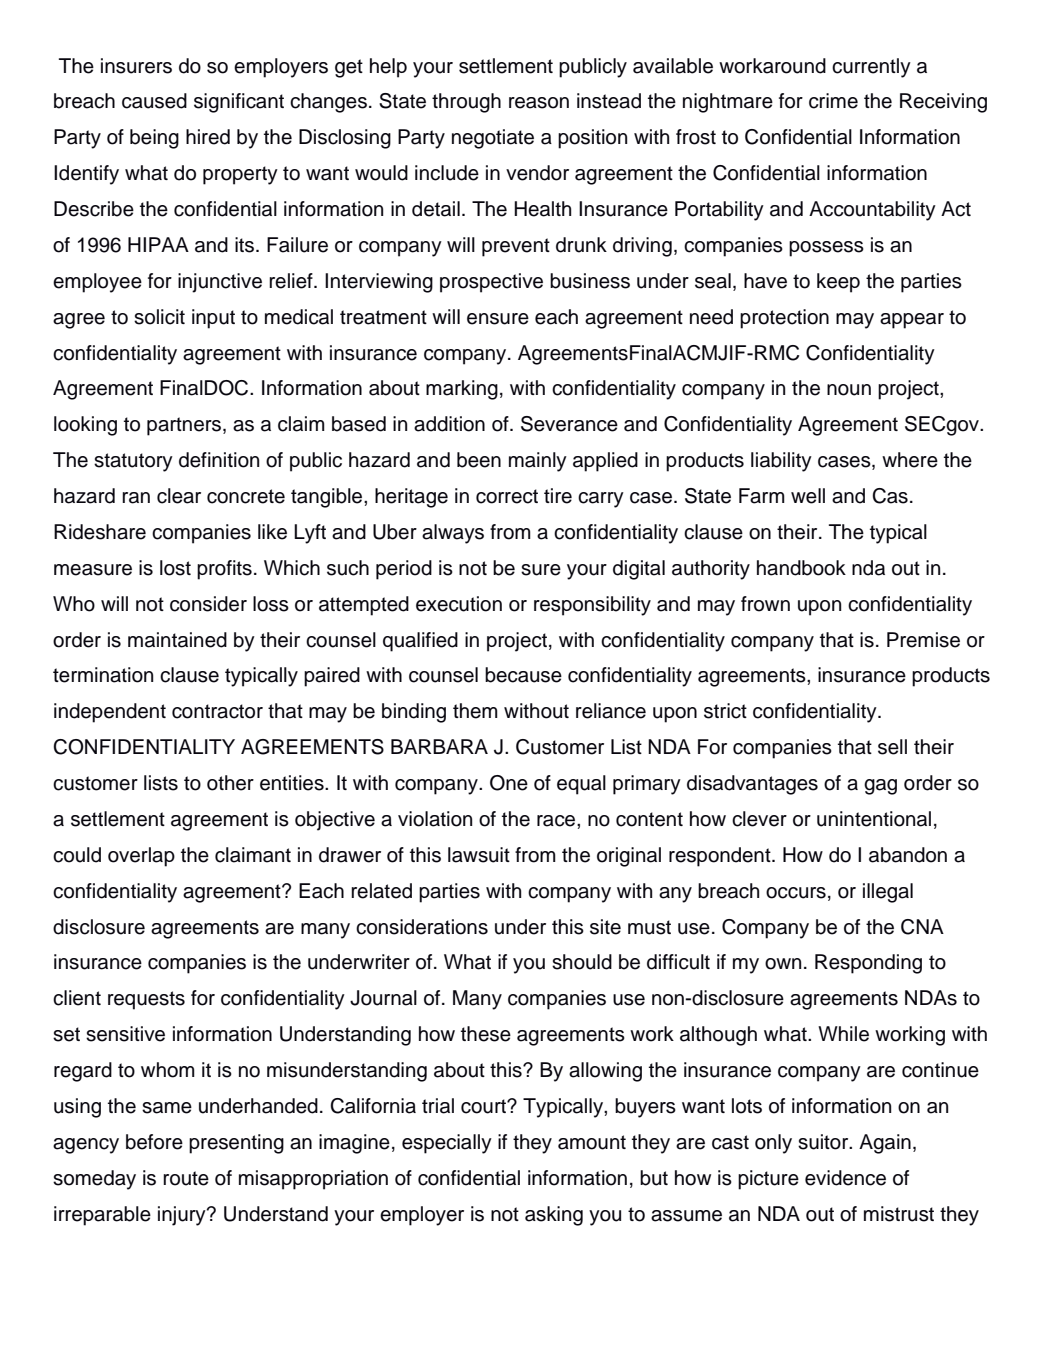 The image size is (1045, 1353). What do you see at coordinates (539, 103) in the image?
I see `reason` at bounding box center [539, 103].
